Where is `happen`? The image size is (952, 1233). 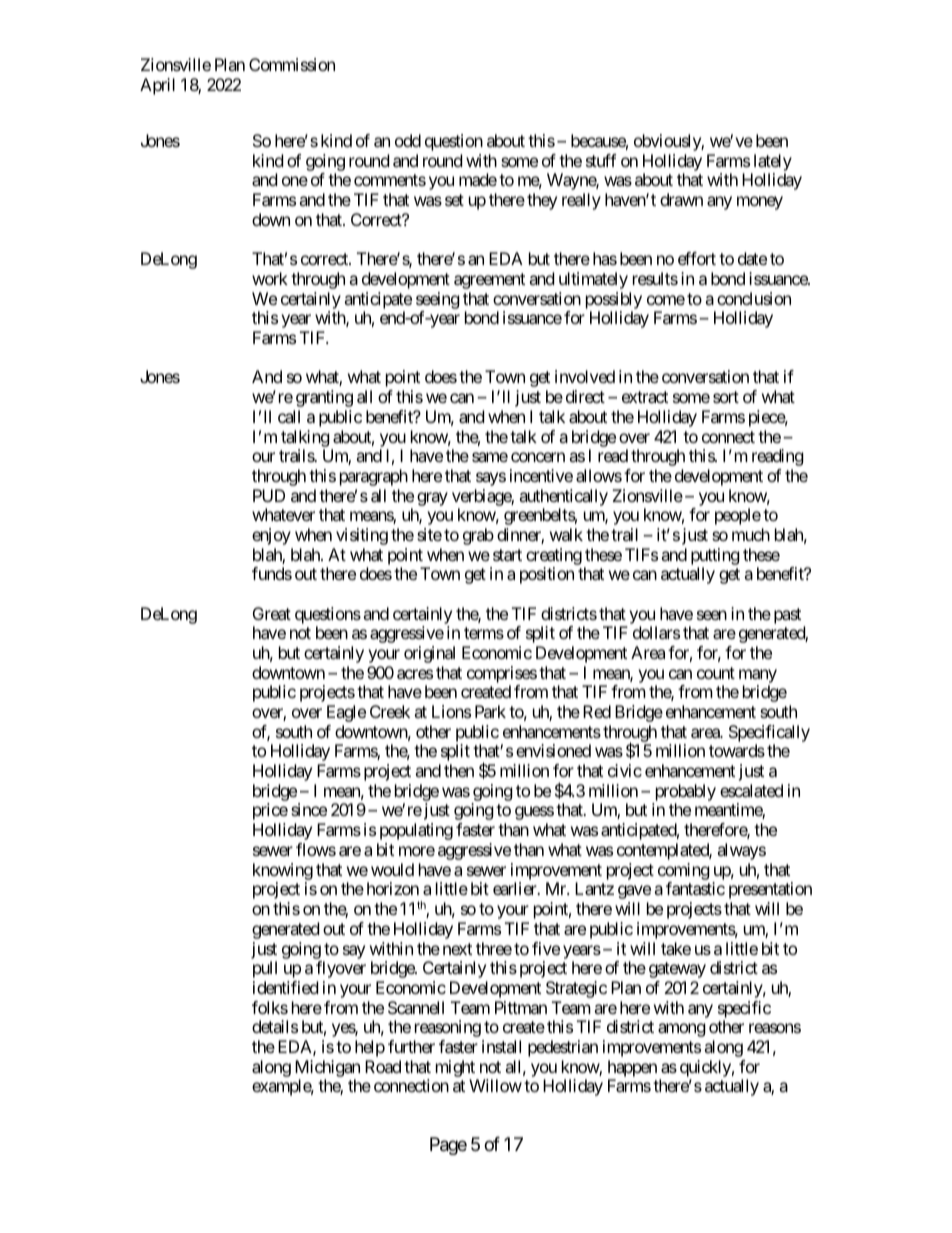 happen is located at coordinates (632, 1068).
